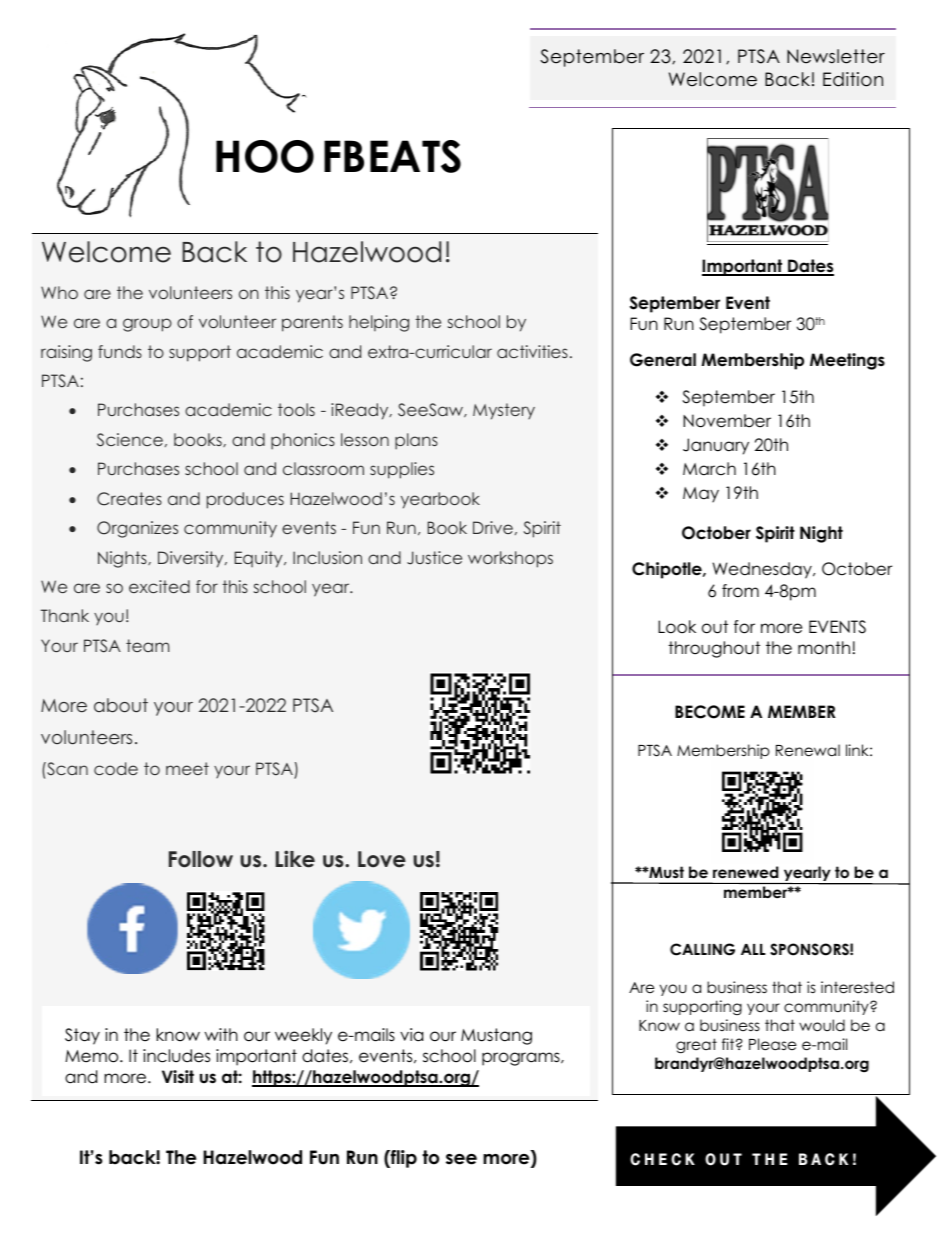 This screenshot has height=1233, width=952. What do you see at coordinates (434, 558) in the screenshot?
I see `Justice` at bounding box center [434, 558].
